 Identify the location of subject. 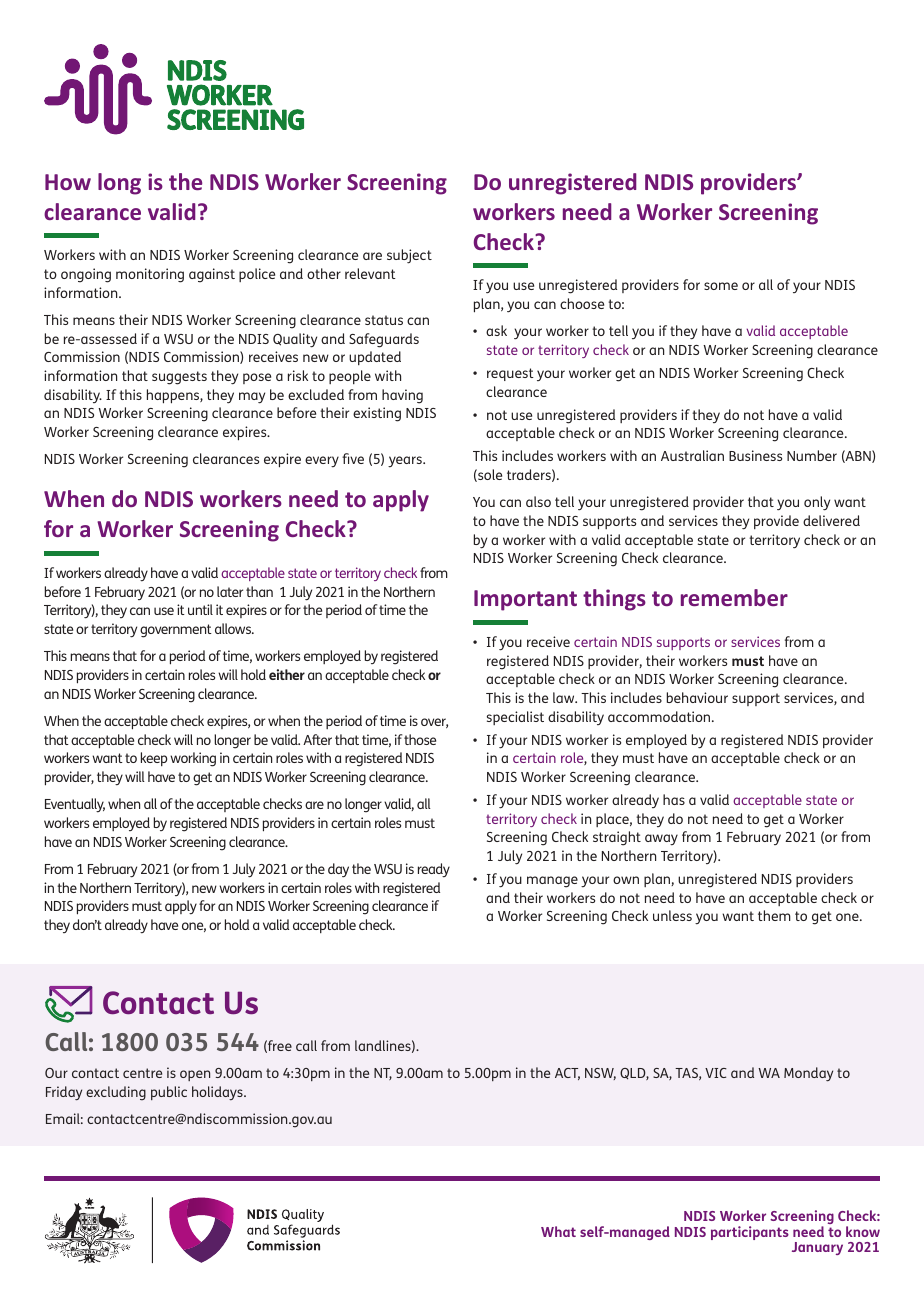
(409, 256).
